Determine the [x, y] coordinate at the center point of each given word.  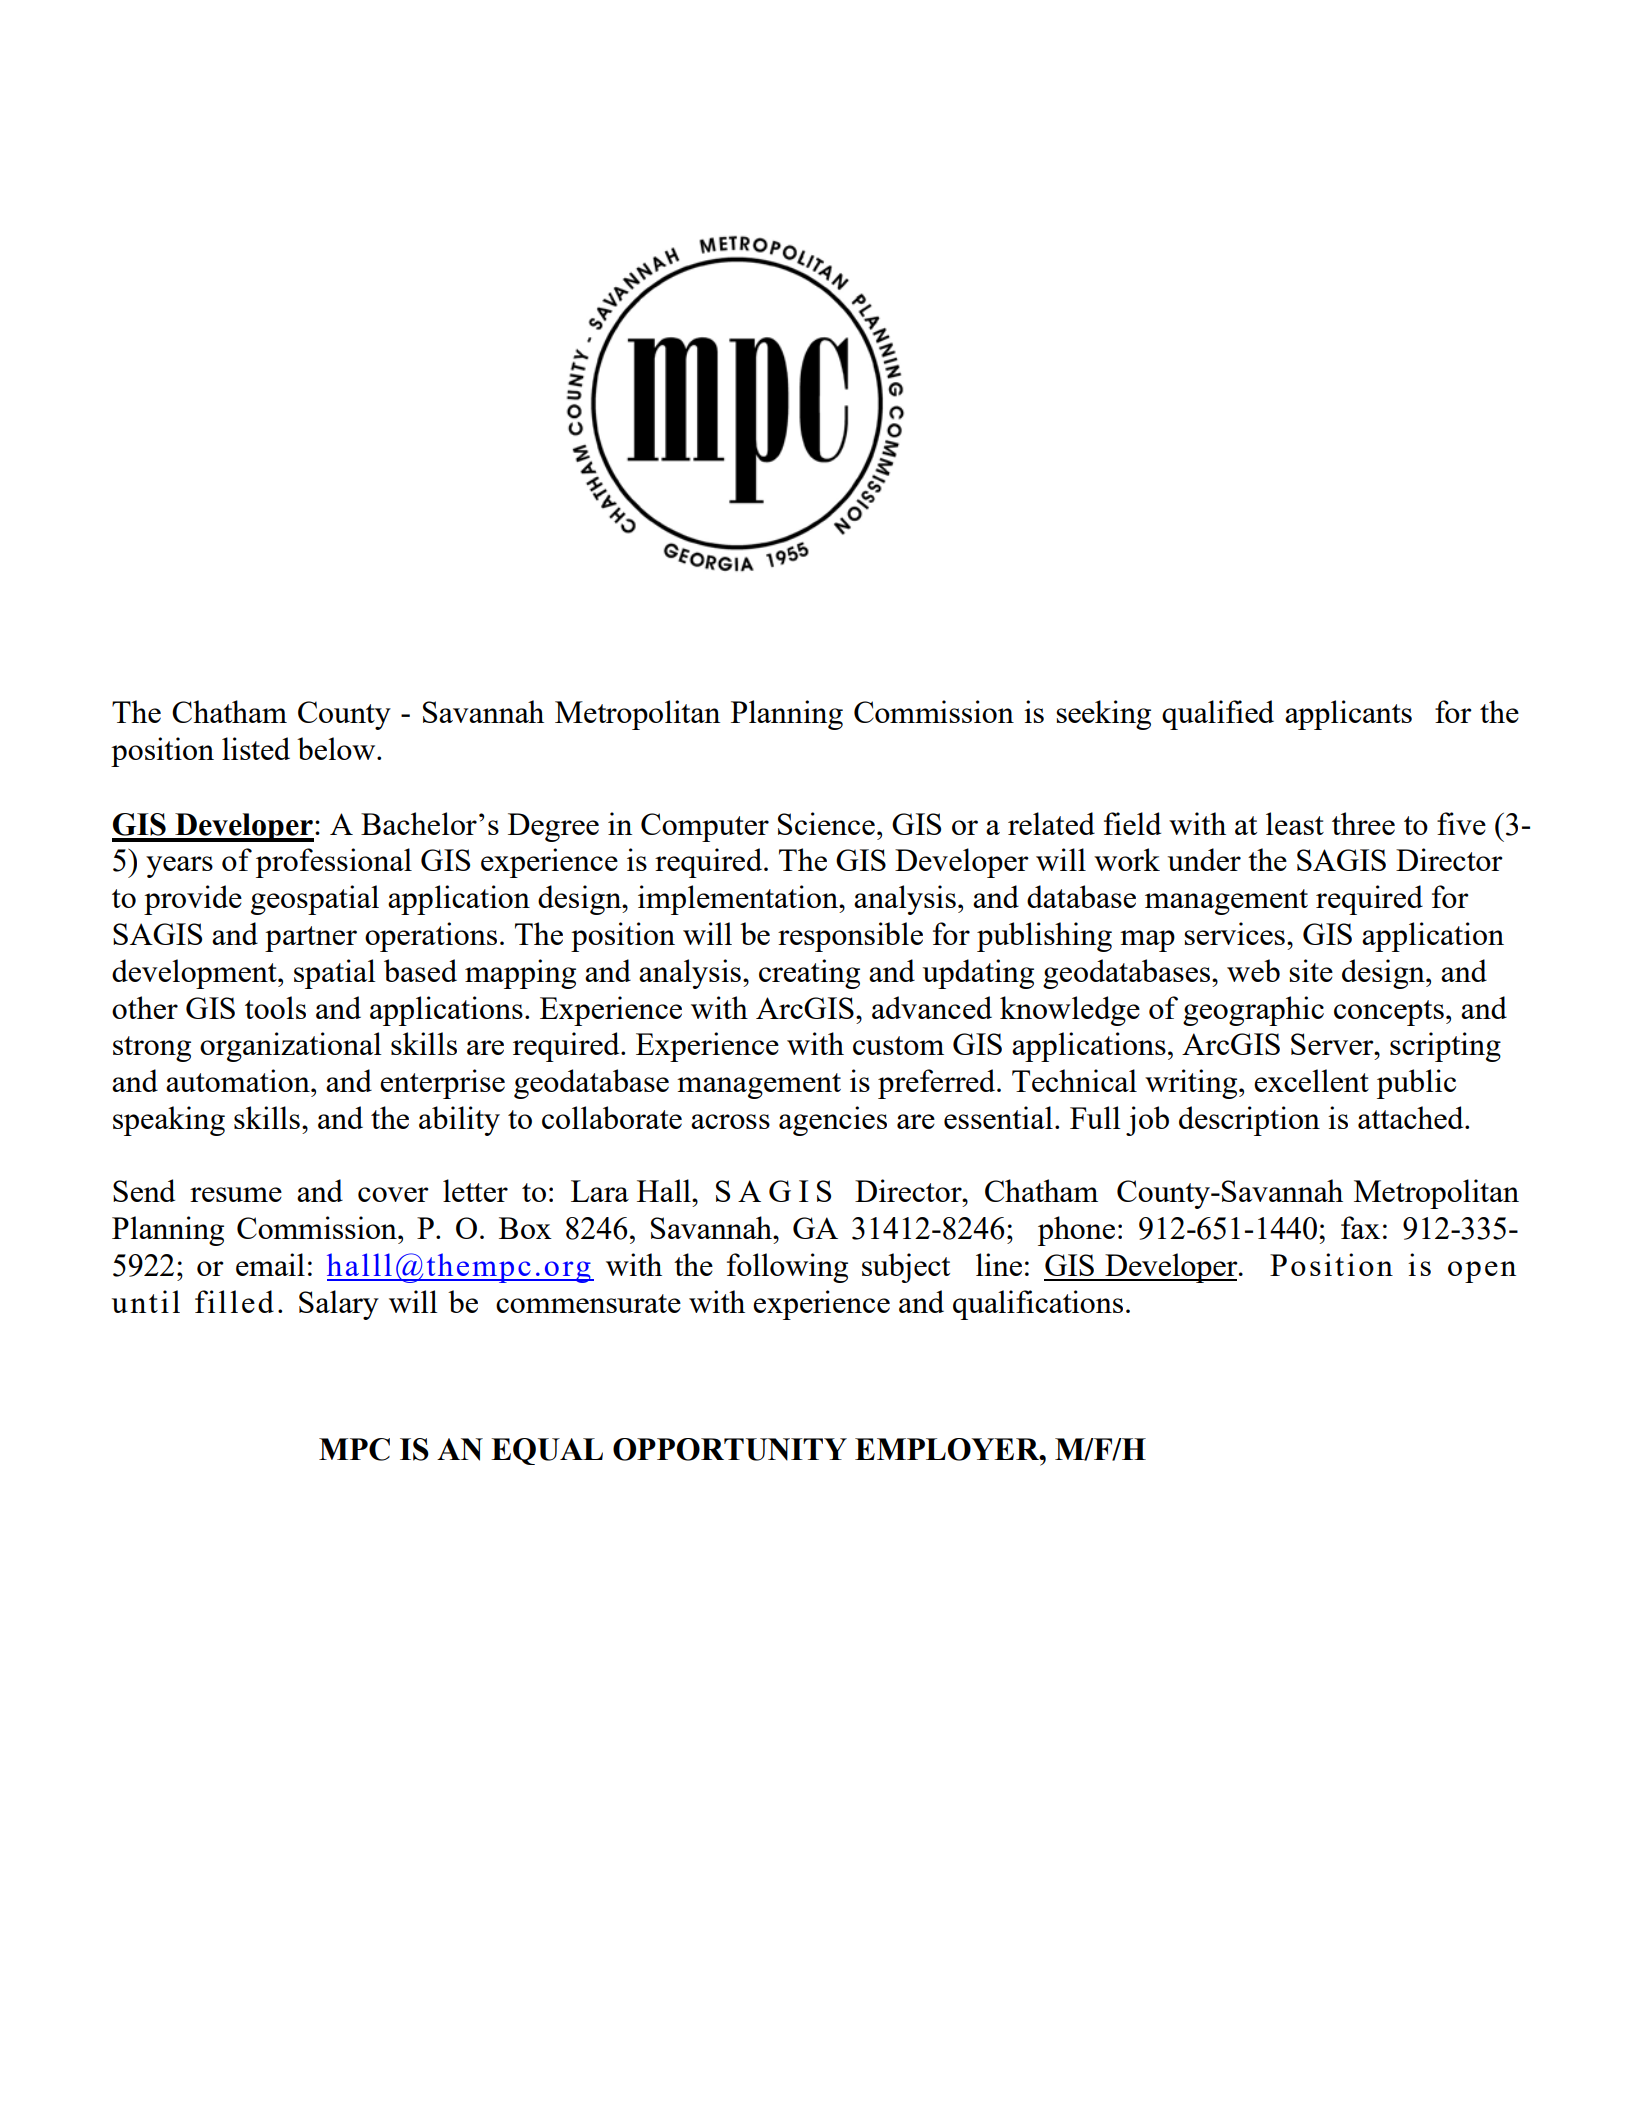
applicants [1348, 715]
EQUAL [547, 1451]
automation [239, 1080]
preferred [938, 1084]
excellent [1311, 1080]
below [337, 748]
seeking [1103, 715]
